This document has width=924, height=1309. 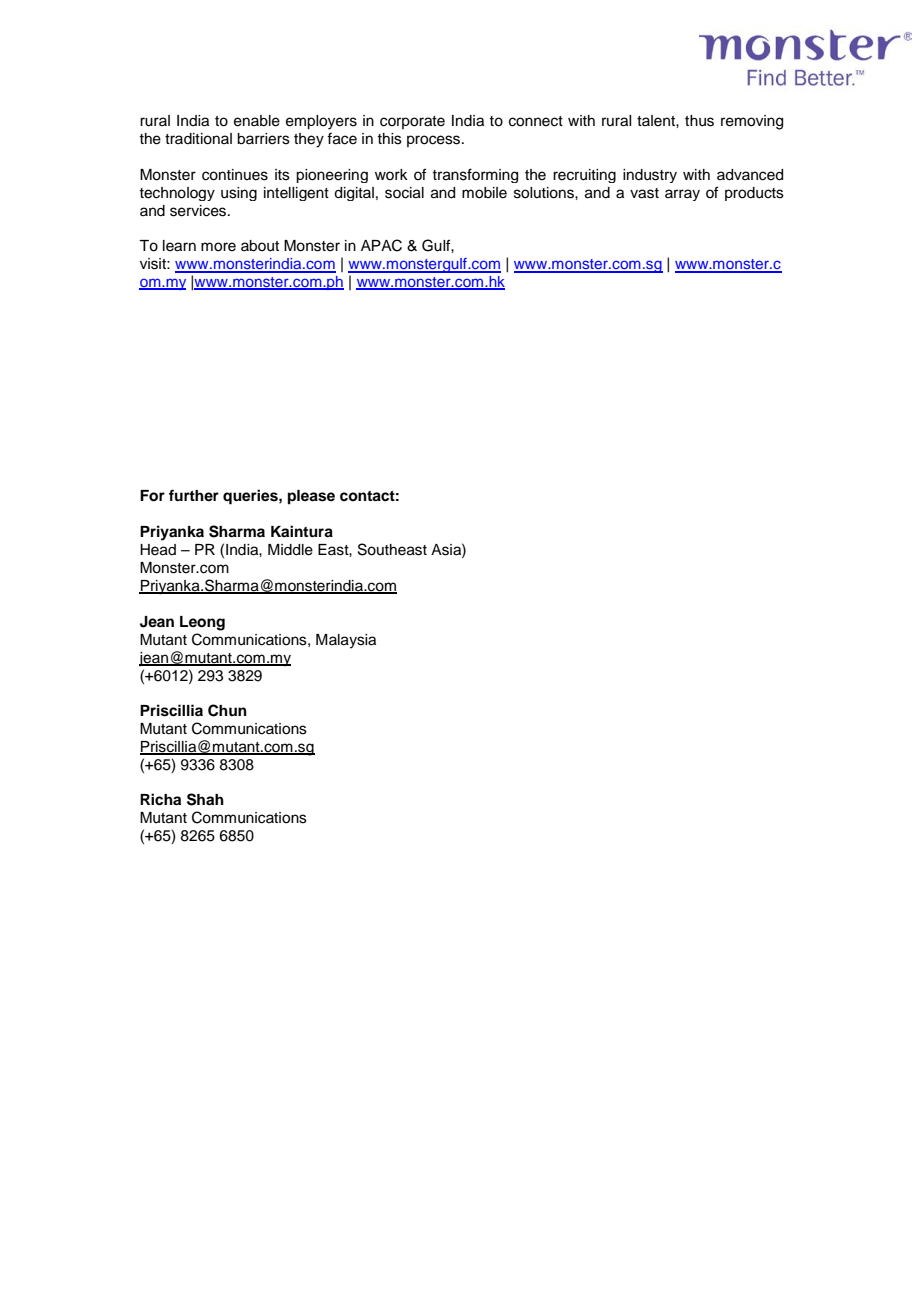 What do you see at coordinates (699, 121) in the document?
I see `thus` at bounding box center [699, 121].
